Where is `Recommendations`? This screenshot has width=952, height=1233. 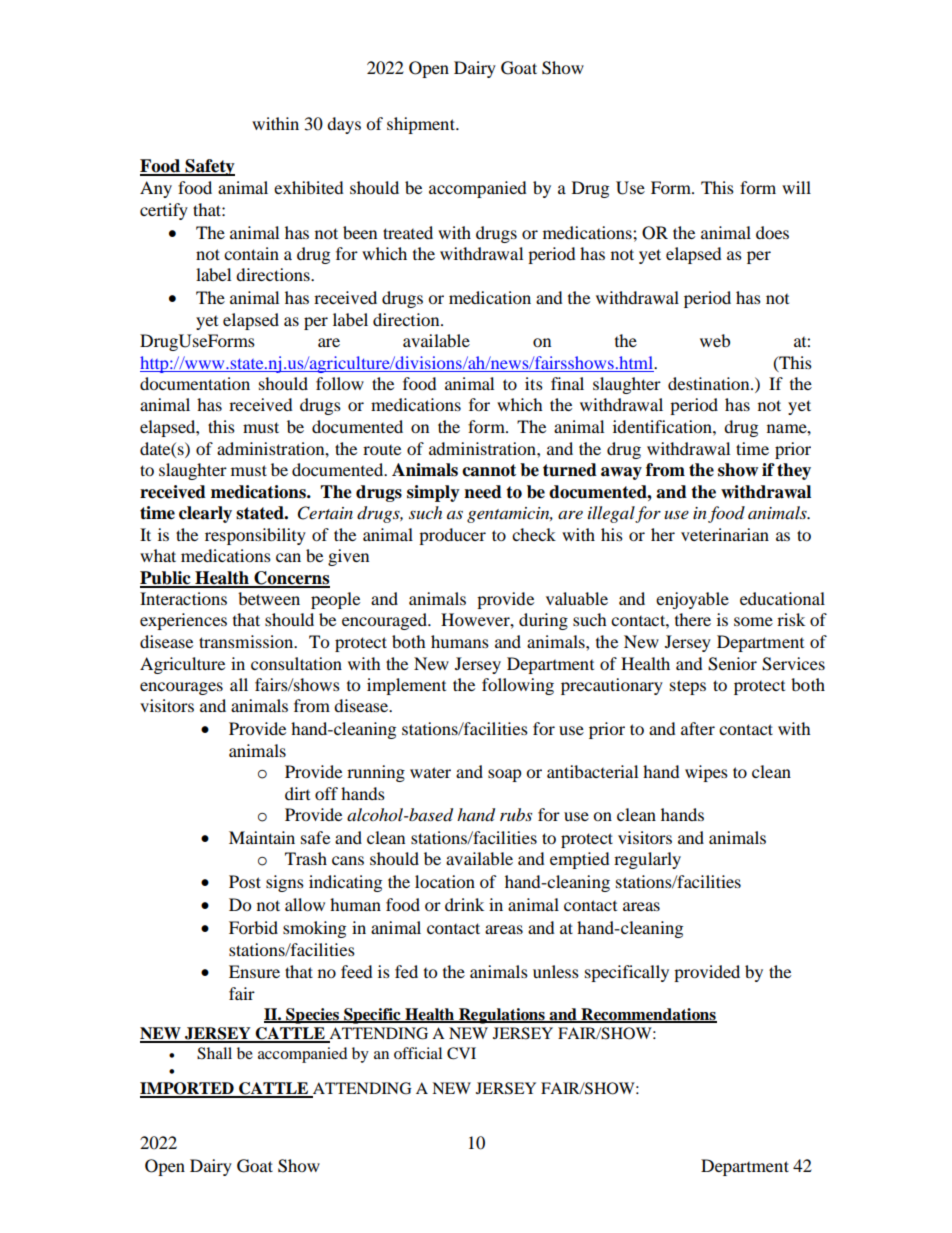 Recommendations is located at coordinates (648, 1015).
